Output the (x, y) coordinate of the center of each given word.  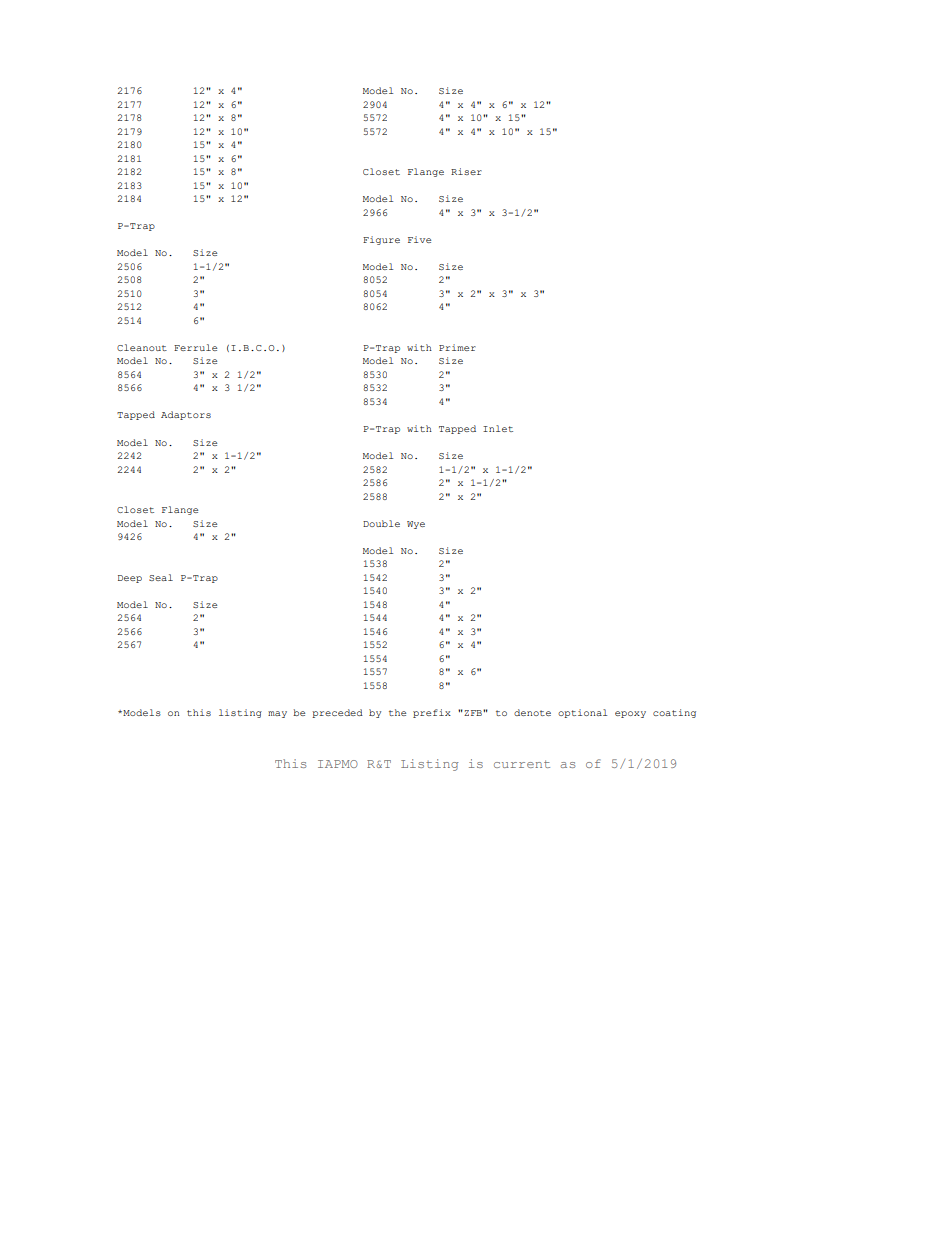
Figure (381, 240)
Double (381, 523)
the (397, 712)
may (277, 714)
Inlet (498, 428)
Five (419, 239)
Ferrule (195, 347)
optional (582, 713)
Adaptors (186, 415)
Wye (416, 525)
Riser (466, 171)
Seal (161, 577)
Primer (457, 347)
